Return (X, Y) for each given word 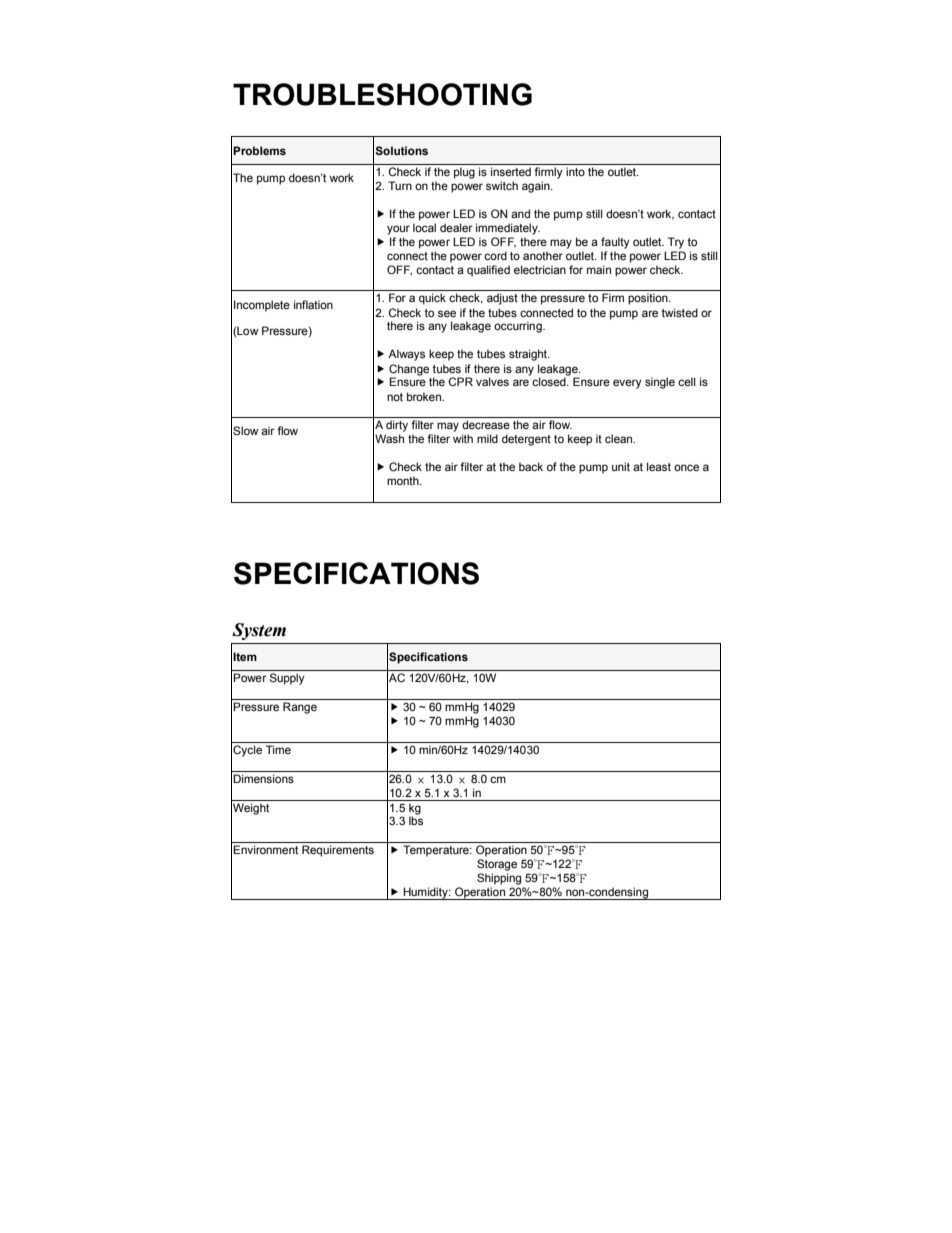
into (575, 171)
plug (464, 173)
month (404, 480)
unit (621, 466)
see (447, 313)
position (649, 299)
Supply (287, 679)
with (463, 438)
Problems (259, 150)
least (659, 466)
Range (300, 708)
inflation (313, 304)
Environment (265, 849)
